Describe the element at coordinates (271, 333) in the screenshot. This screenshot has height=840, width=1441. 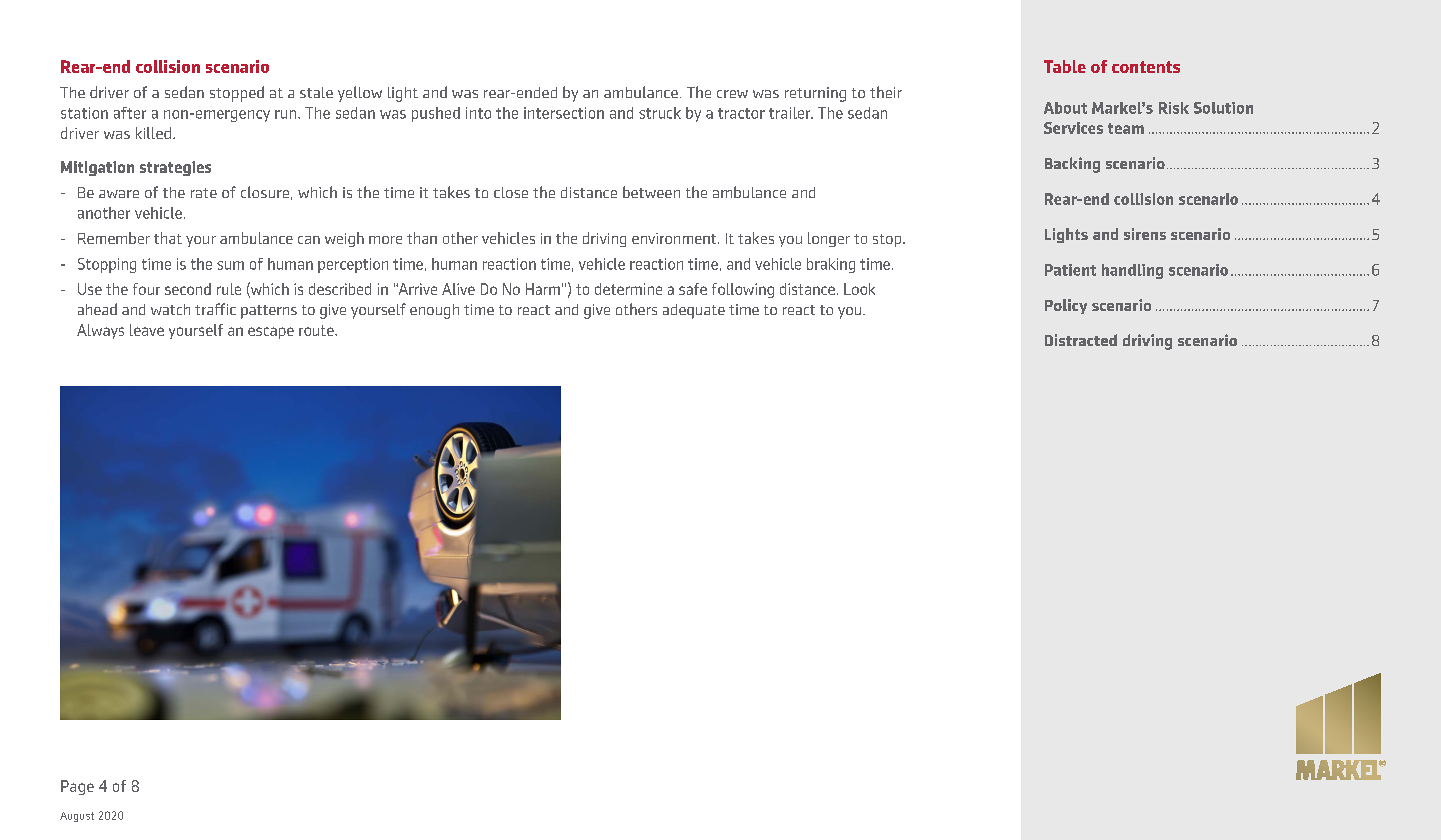
I see `escape` at that location.
